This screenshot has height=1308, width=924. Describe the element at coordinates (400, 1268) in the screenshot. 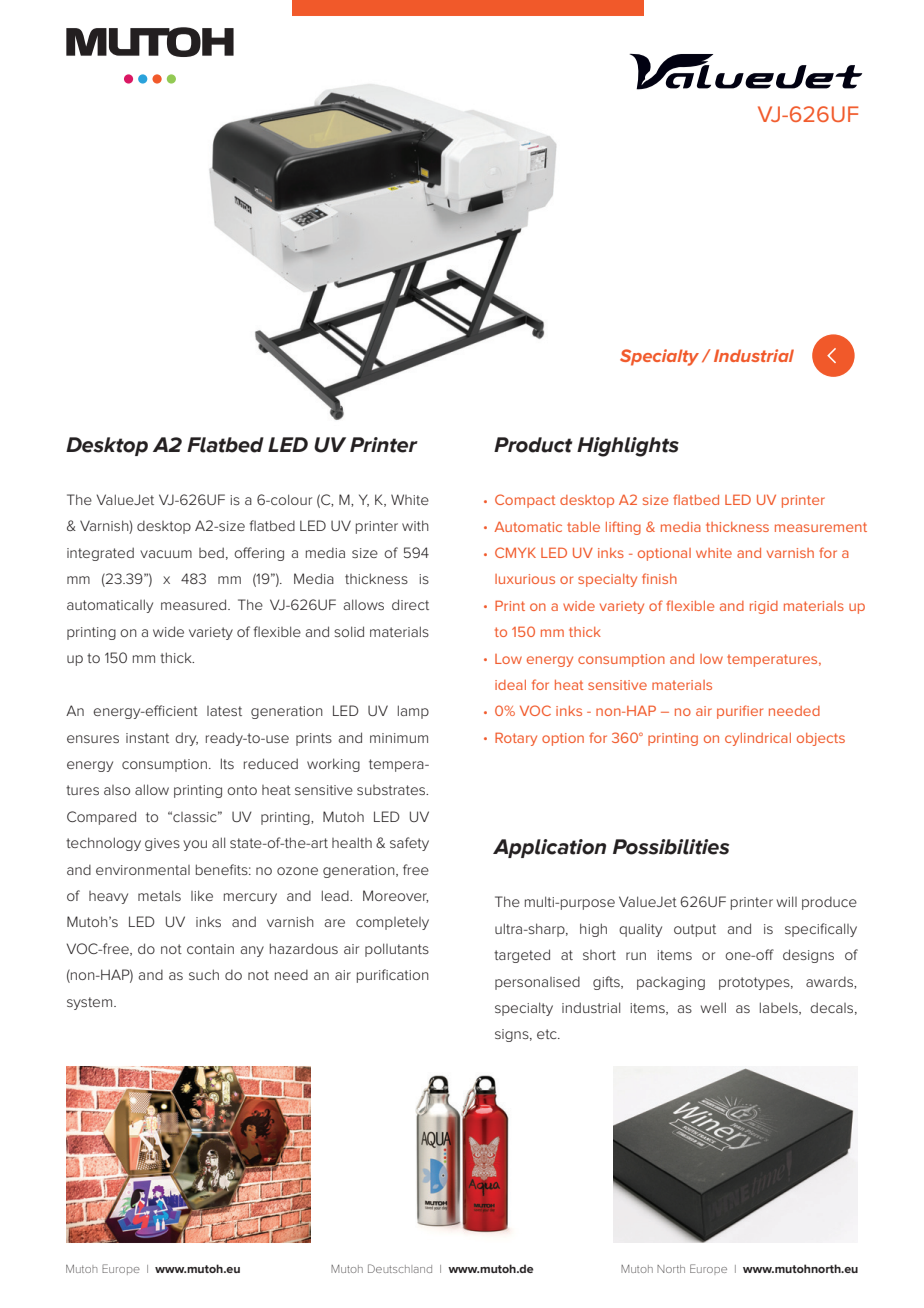

I see `Deutschland` at that location.
